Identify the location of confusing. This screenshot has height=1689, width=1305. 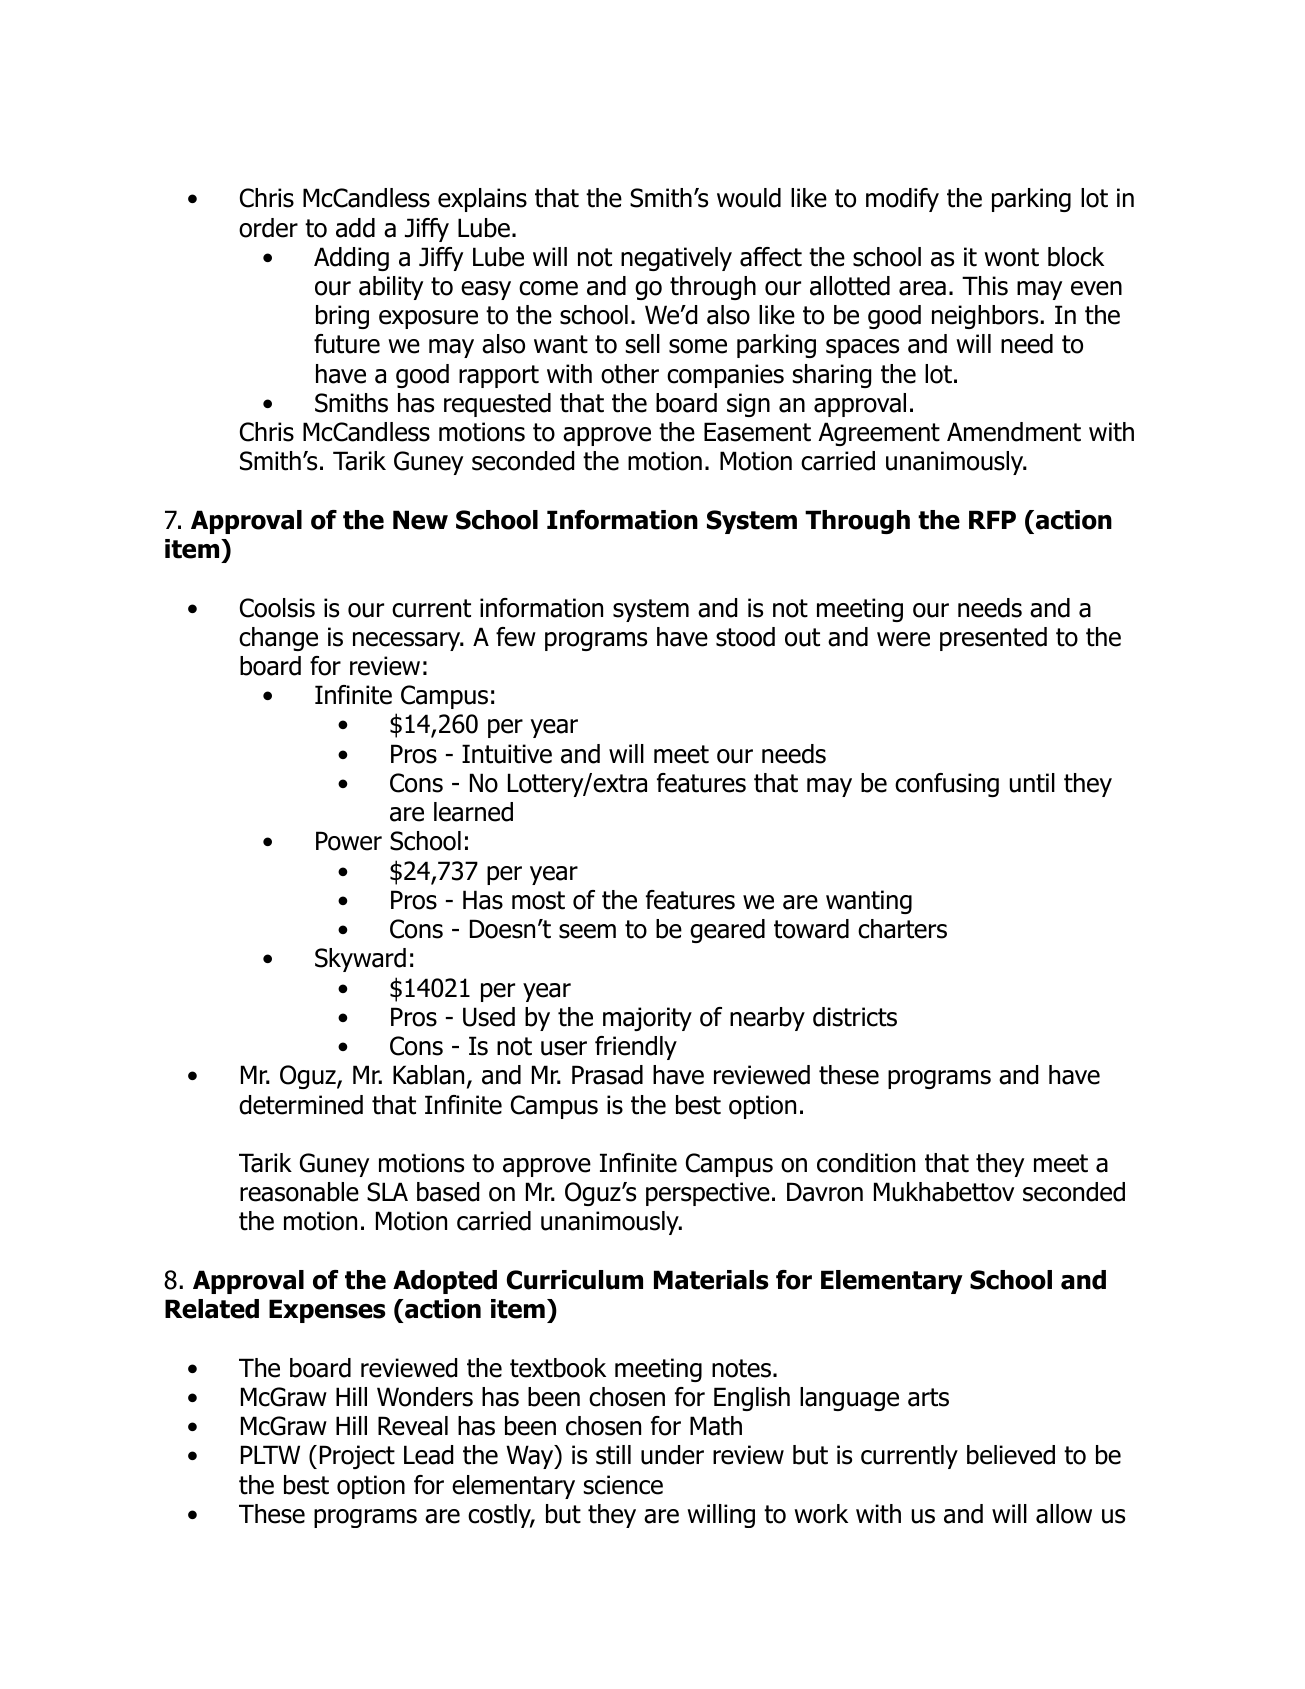
(947, 785).
